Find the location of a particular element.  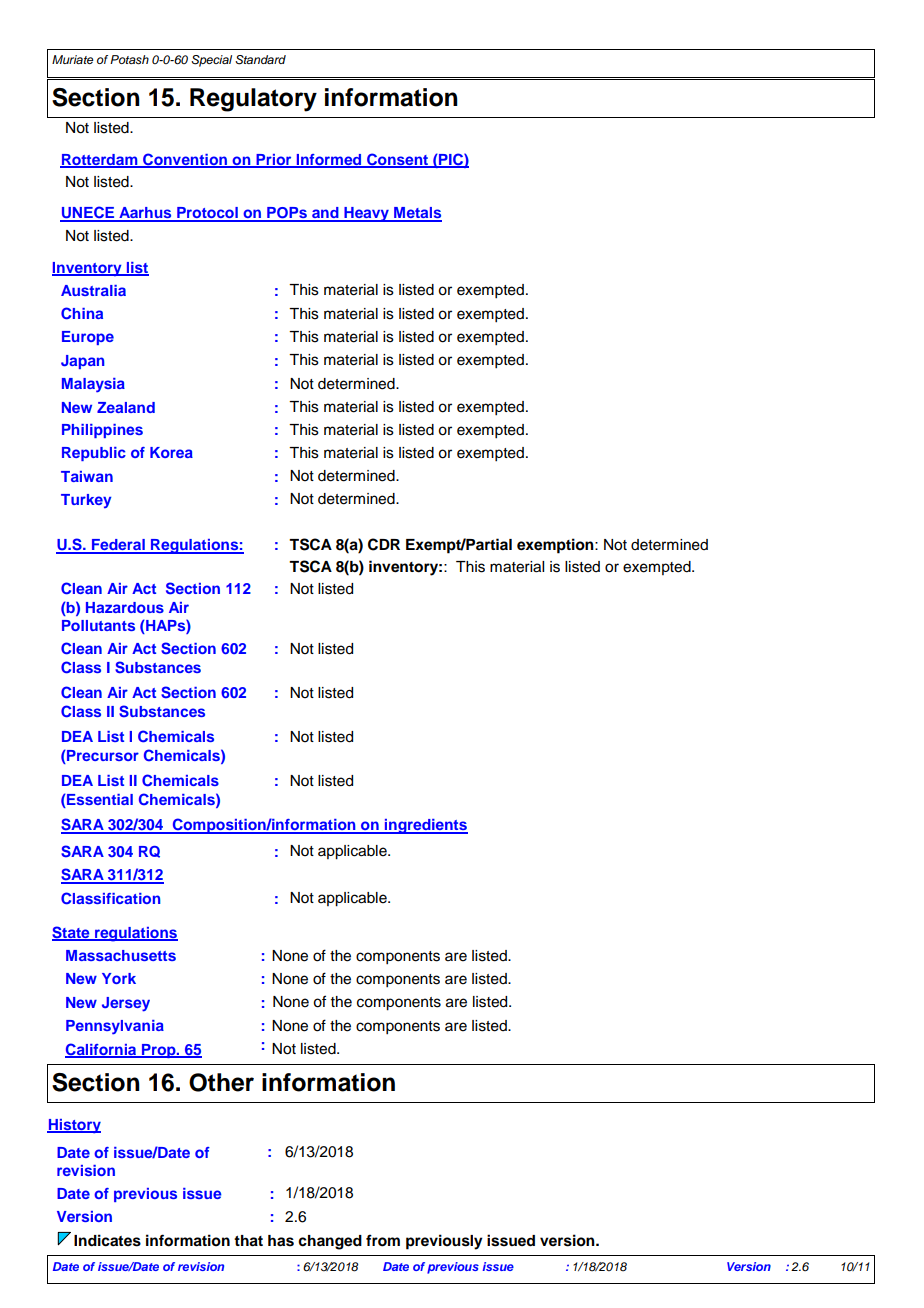

Other is located at coordinates (221, 1082).
